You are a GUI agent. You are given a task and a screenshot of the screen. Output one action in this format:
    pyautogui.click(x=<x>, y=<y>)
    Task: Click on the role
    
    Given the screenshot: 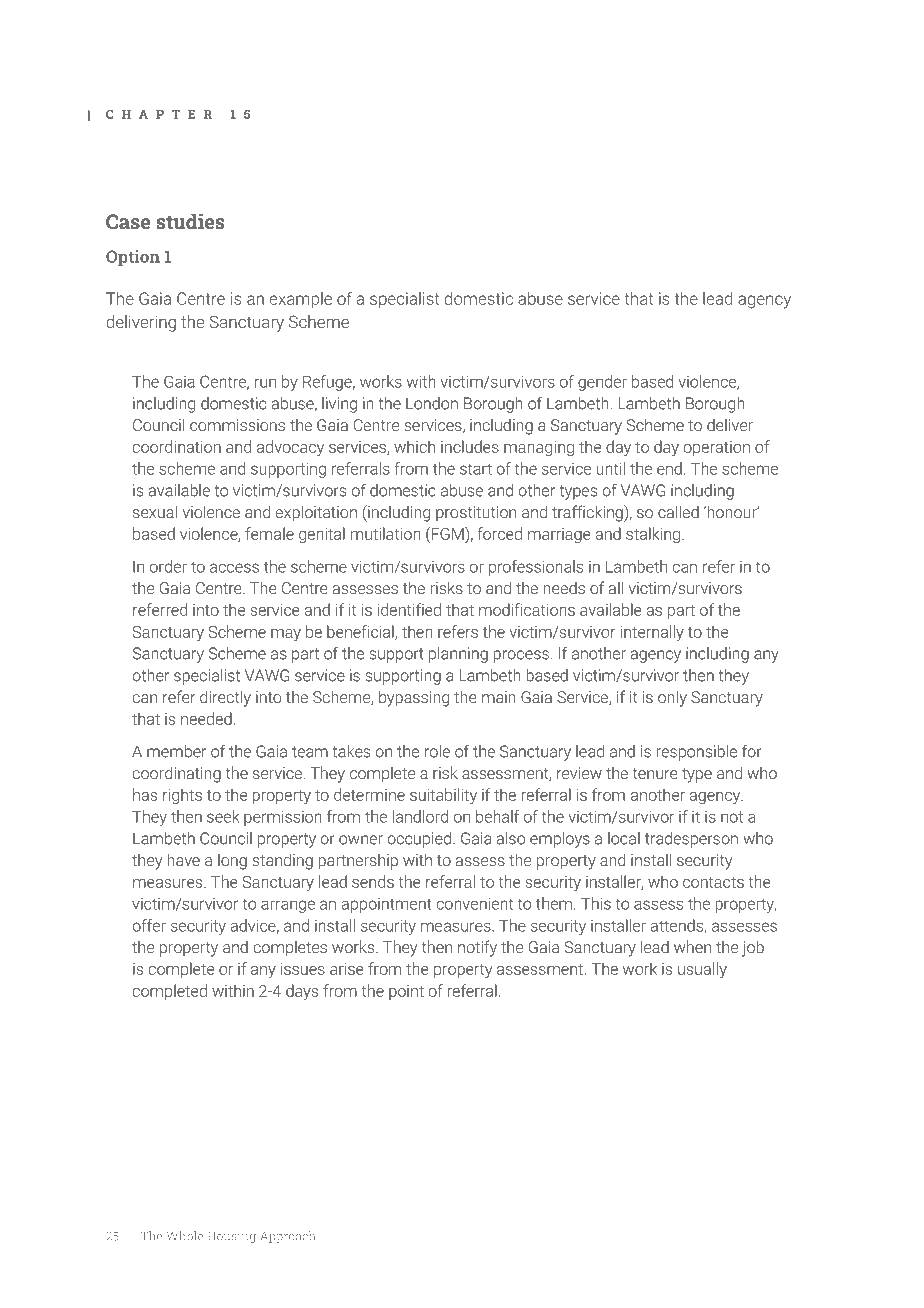 What is the action you would take?
    pyautogui.click(x=437, y=751)
